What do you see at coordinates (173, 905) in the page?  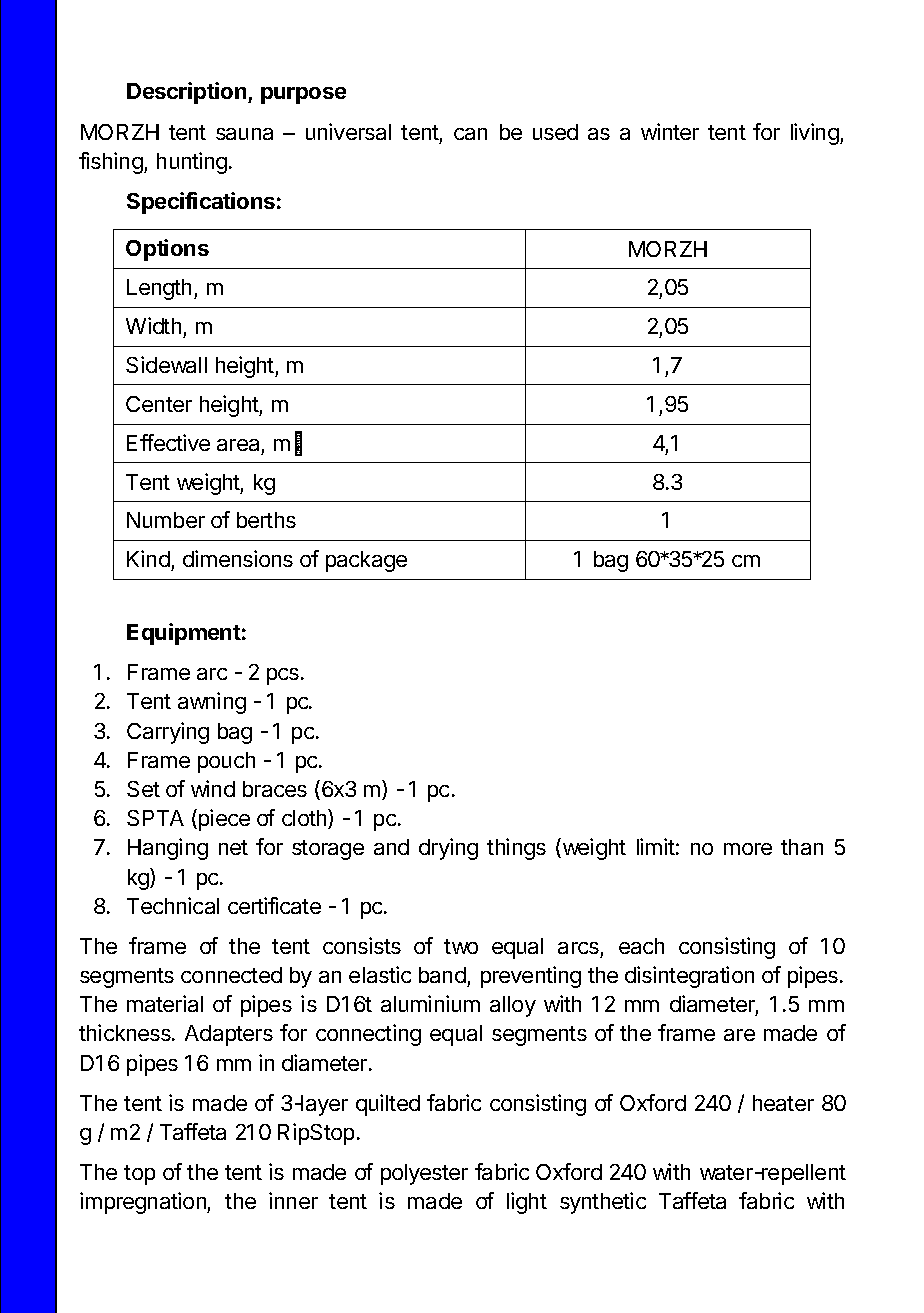 I see `Technical` at bounding box center [173, 905].
